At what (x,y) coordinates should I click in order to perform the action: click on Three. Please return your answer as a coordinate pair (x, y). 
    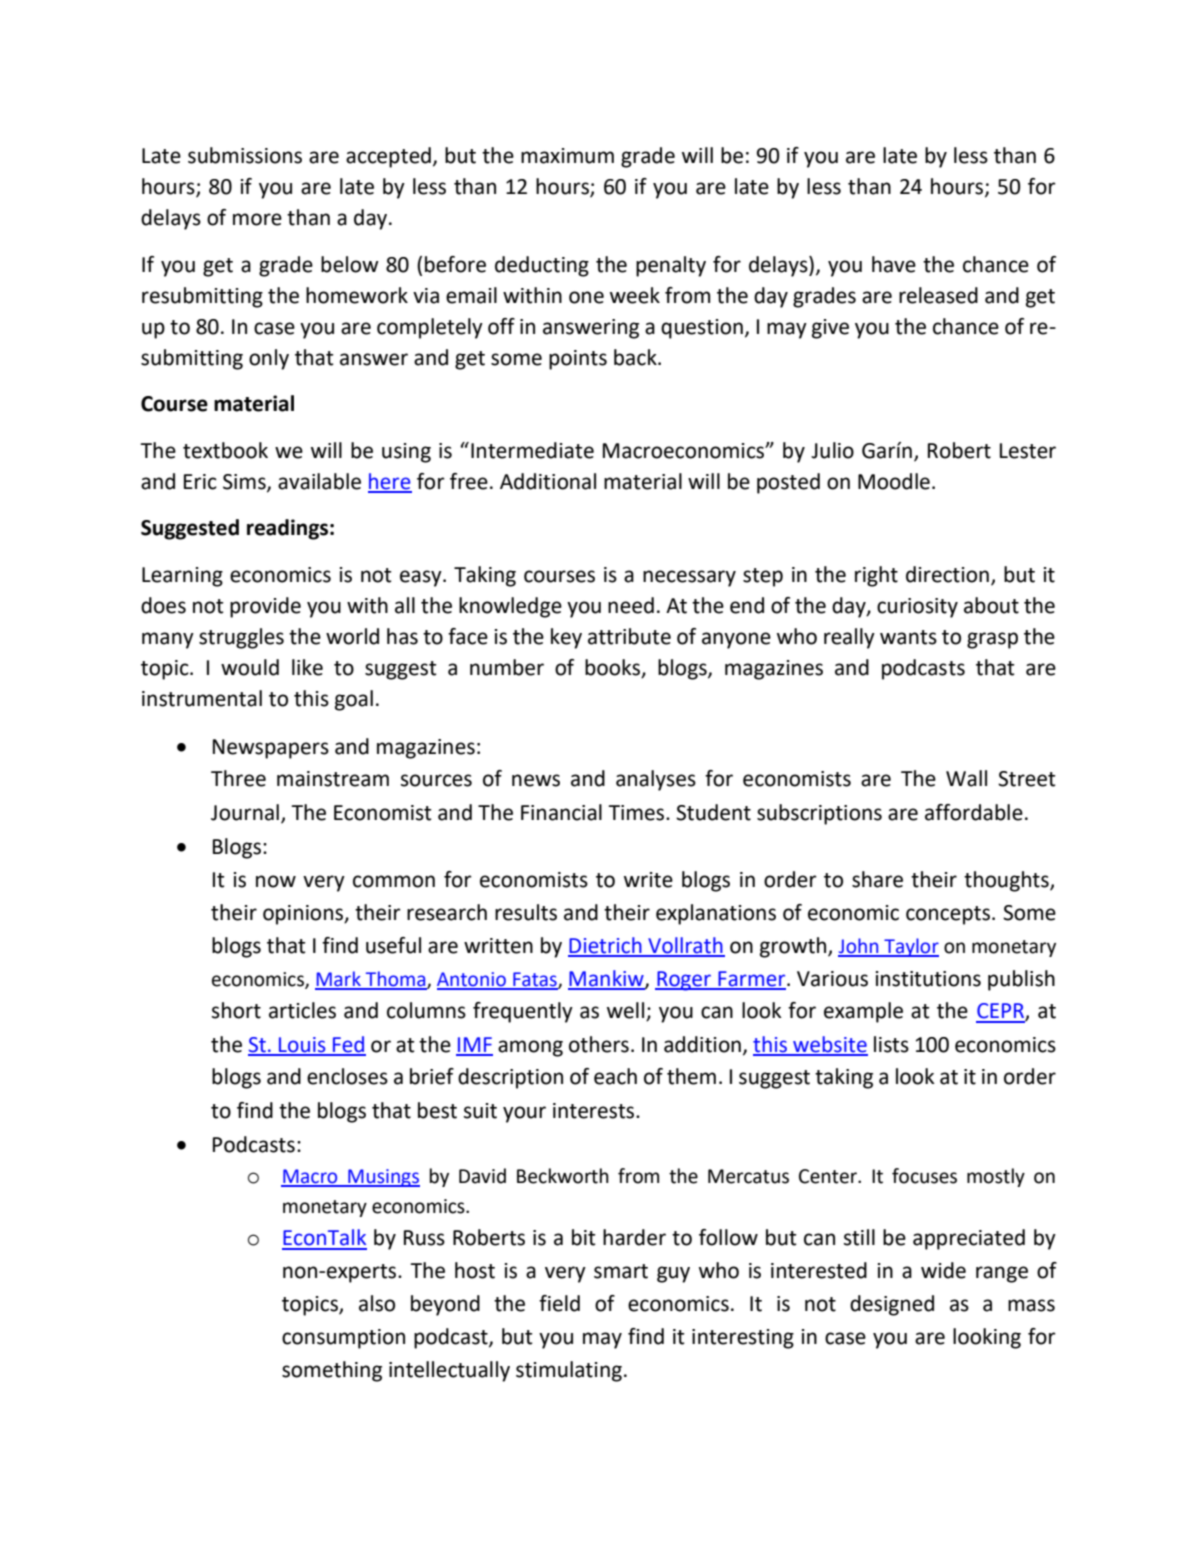
    Looking at the image, I should click on (238, 778).
